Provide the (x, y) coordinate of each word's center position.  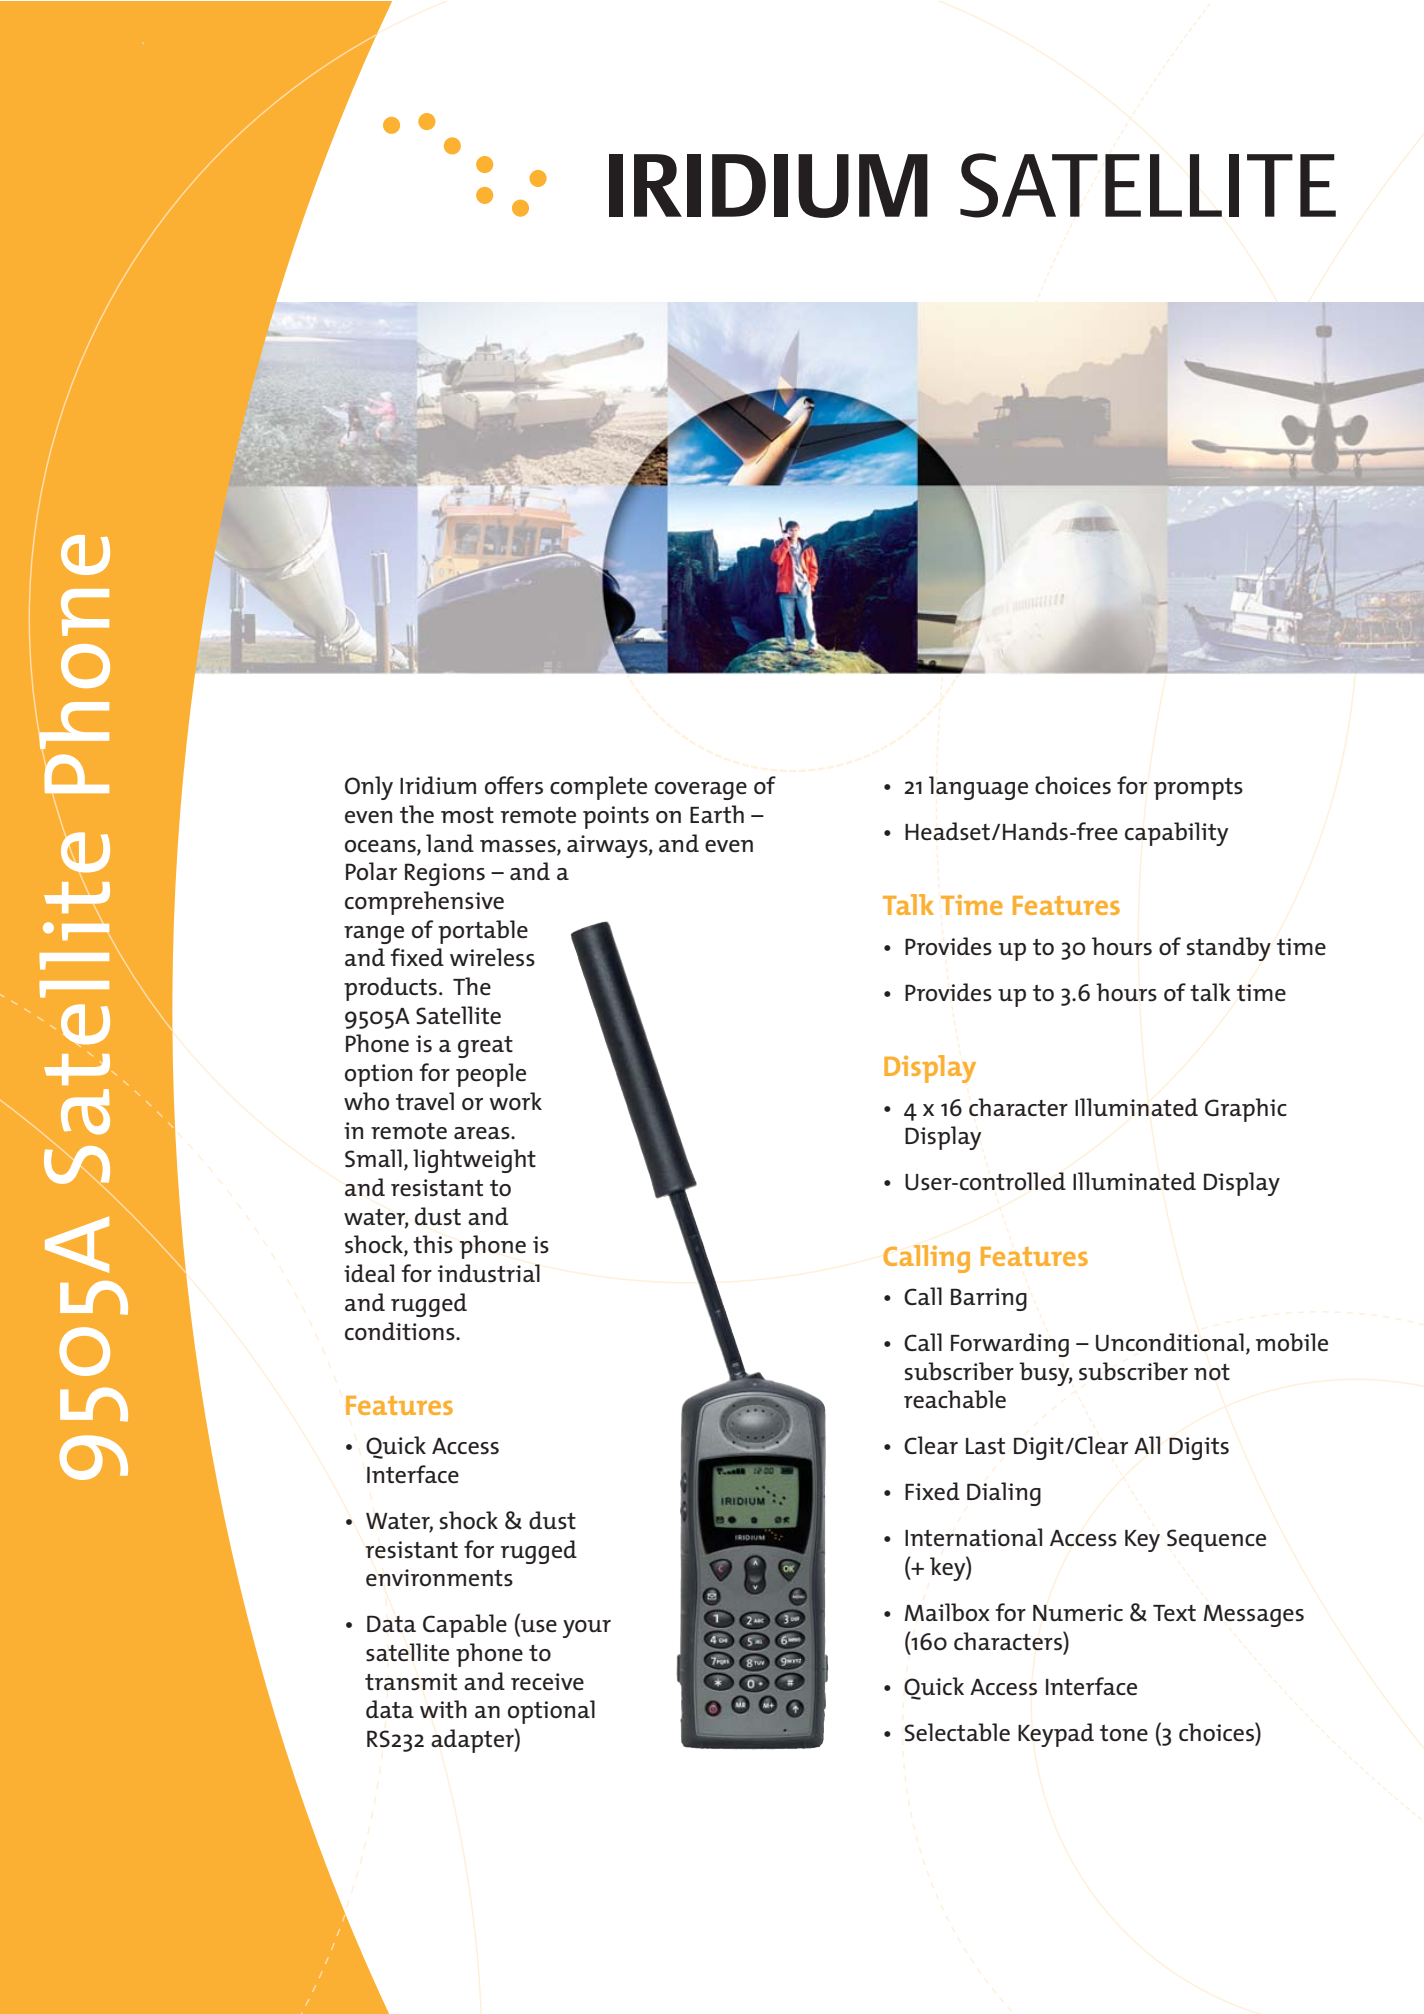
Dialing (1004, 1494)
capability (1176, 834)
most (467, 815)
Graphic (1246, 1110)
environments (439, 1578)
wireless (492, 957)
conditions (401, 1331)
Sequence (1216, 1540)
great (485, 1047)
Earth (717, 814)
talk (1210, 992)
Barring (989, 1299)
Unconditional (1170, 1342)
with (443, 1709)
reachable (955, 1399)
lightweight (474, 1161)
